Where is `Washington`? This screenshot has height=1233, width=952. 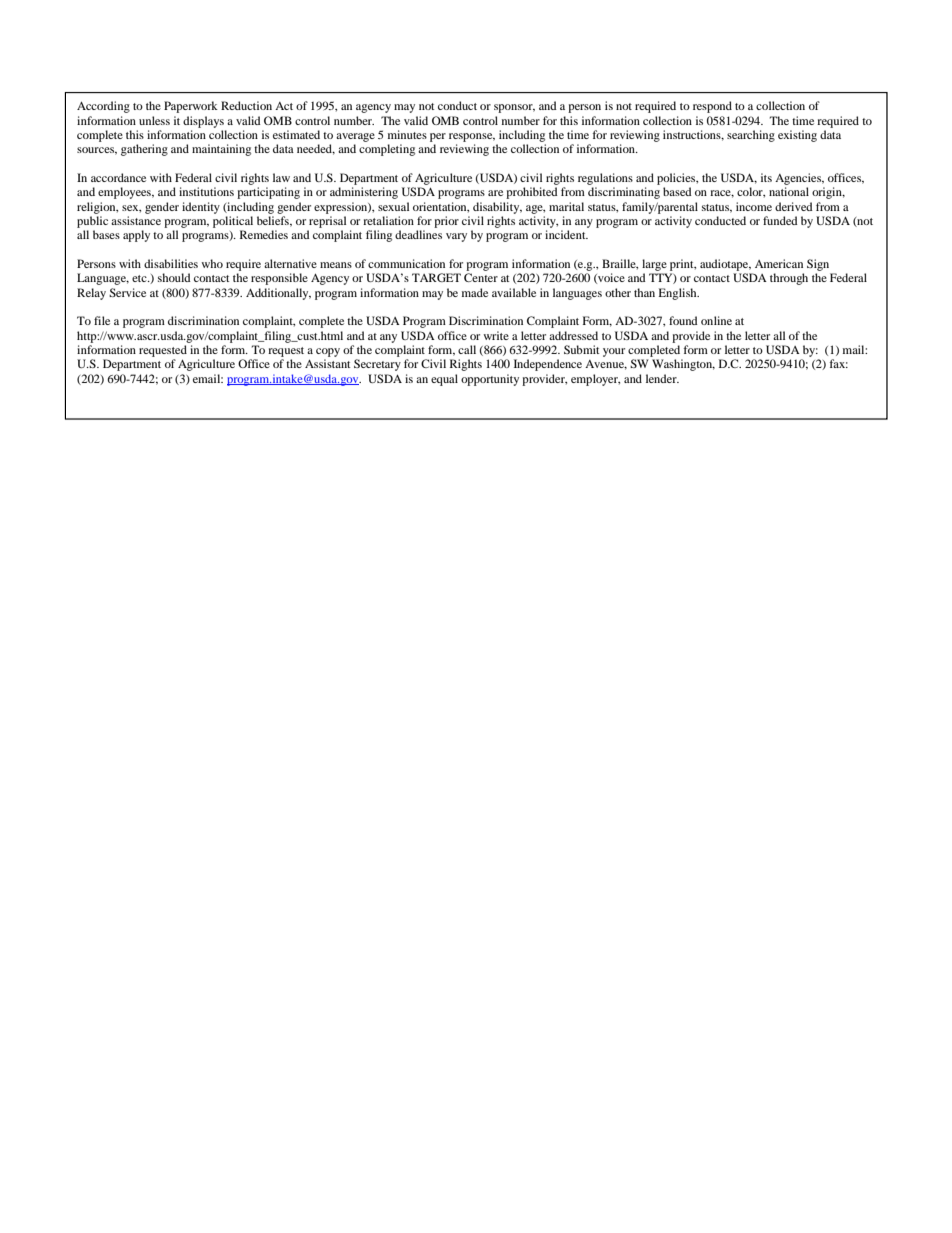
Washington is located at coordinates (683, 365).
